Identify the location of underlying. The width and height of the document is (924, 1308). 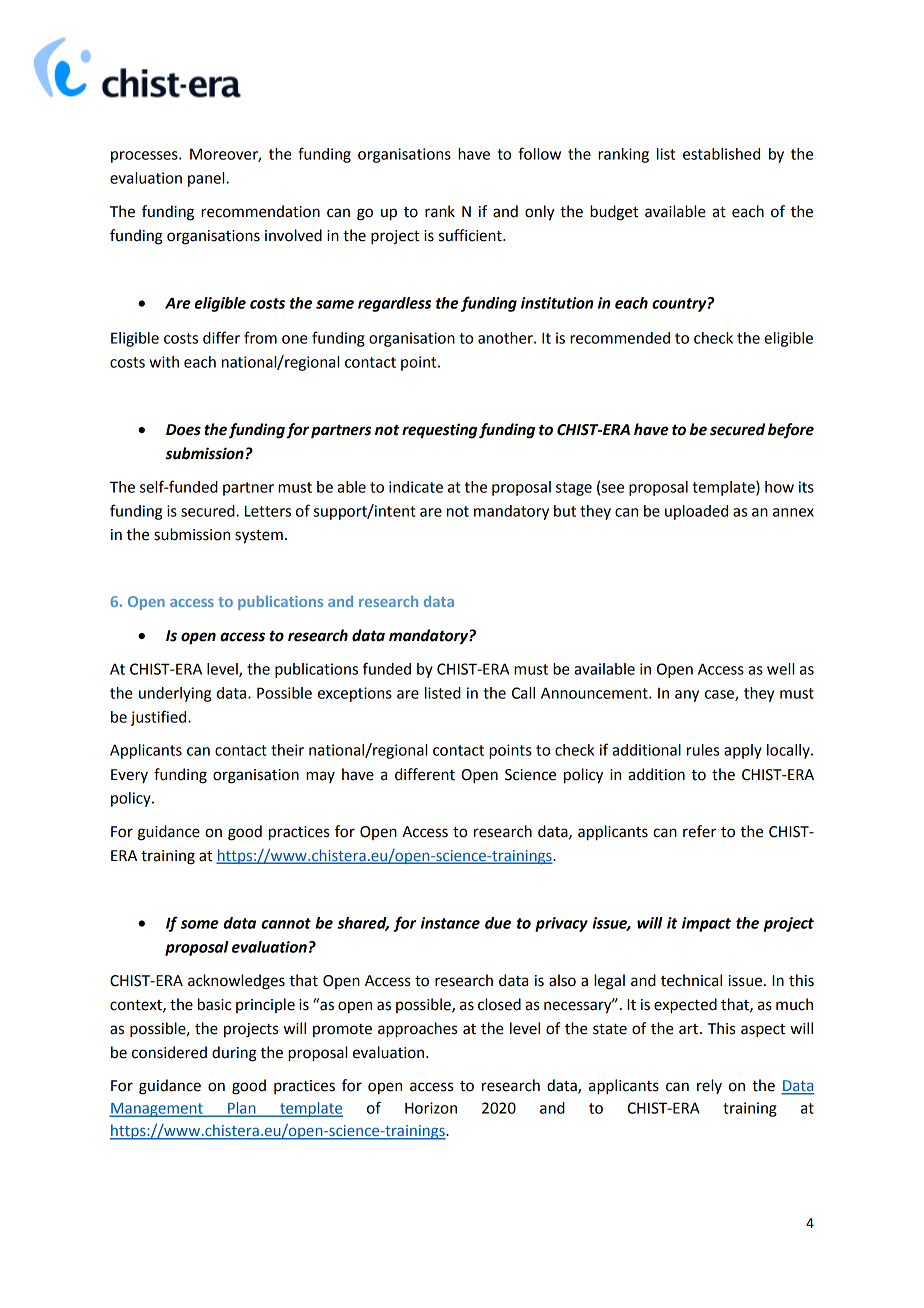
(175, 694).
